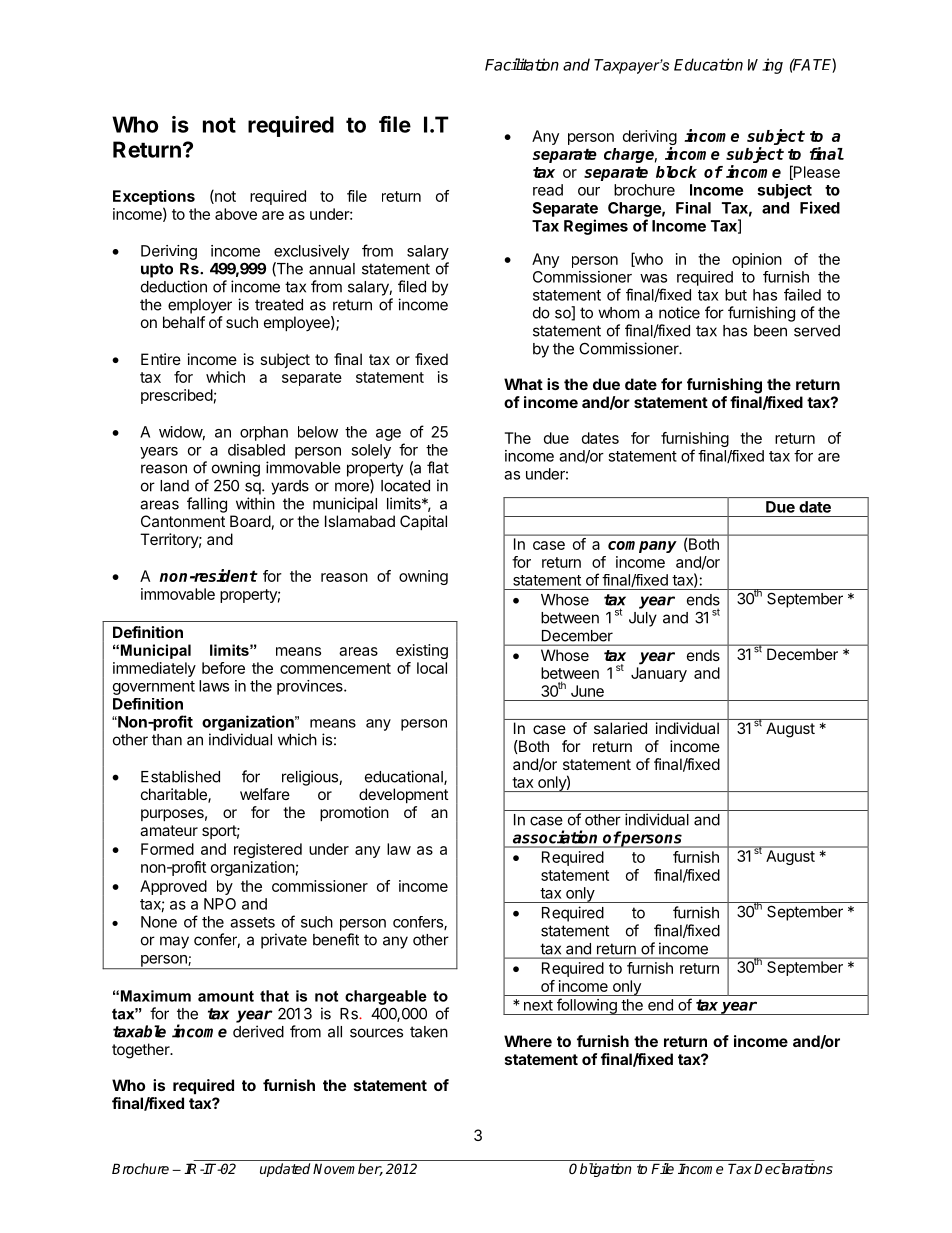 The width and height of the screenshot is (952, 1233). Describe the element at coordinates (523, 384) in the screenshot. I see `What` at that location.
